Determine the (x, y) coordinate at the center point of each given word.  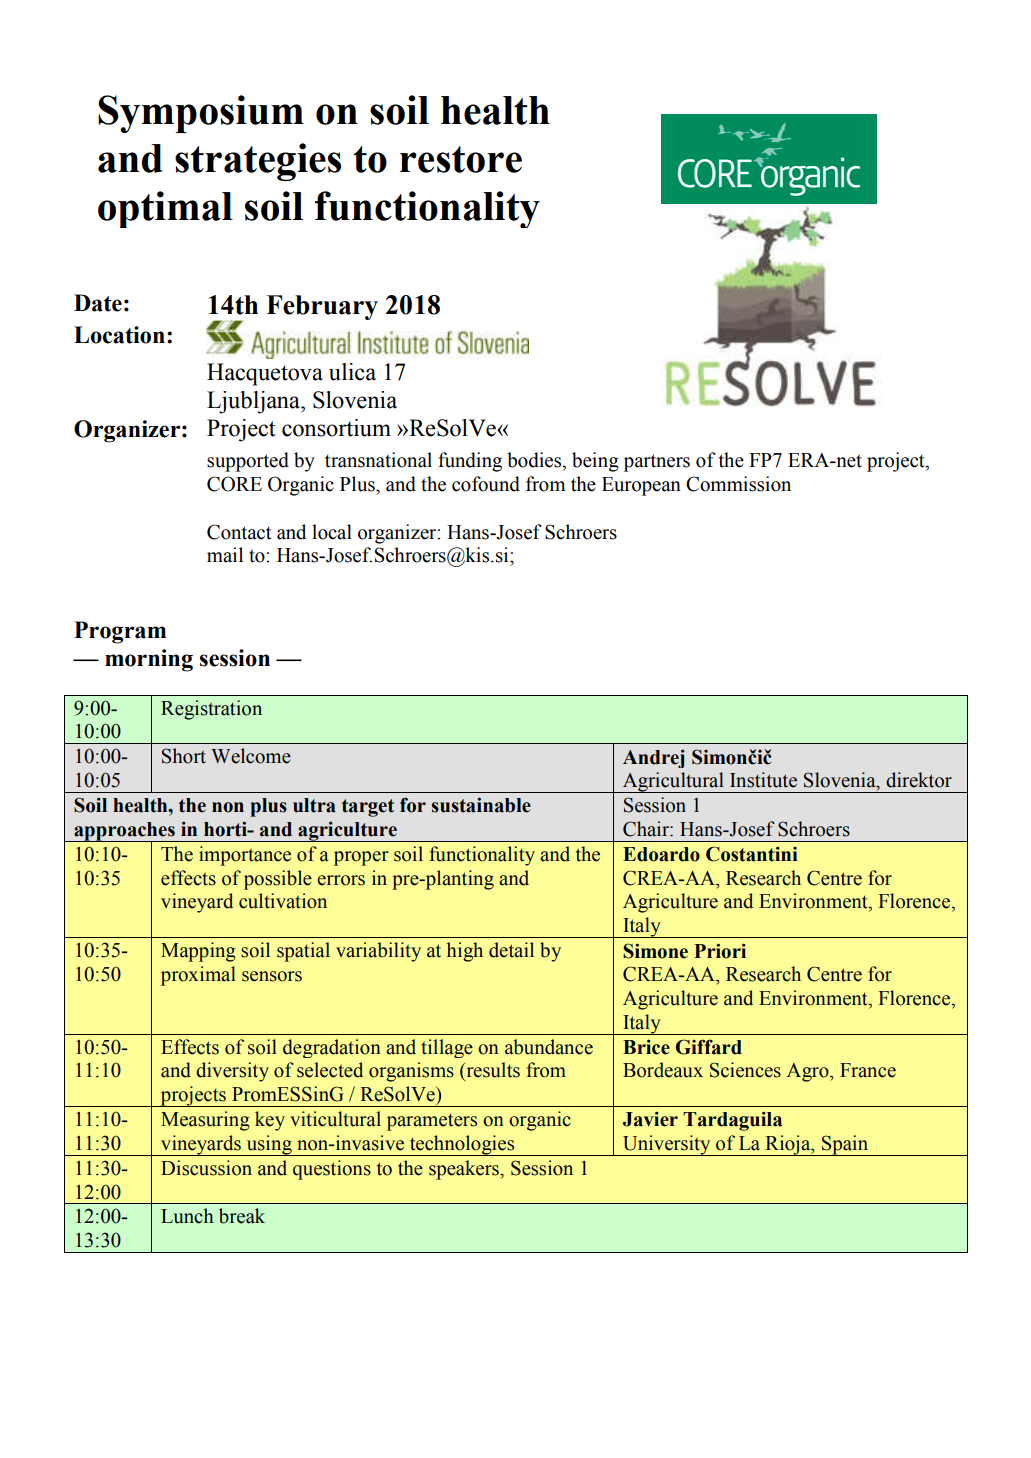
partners (657, 463)
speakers (465, 1170)
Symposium (201, 114)
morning (149, 660)
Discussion (206, 1168)
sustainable (481, 805)
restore (461, 159)
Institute (763, 780)
